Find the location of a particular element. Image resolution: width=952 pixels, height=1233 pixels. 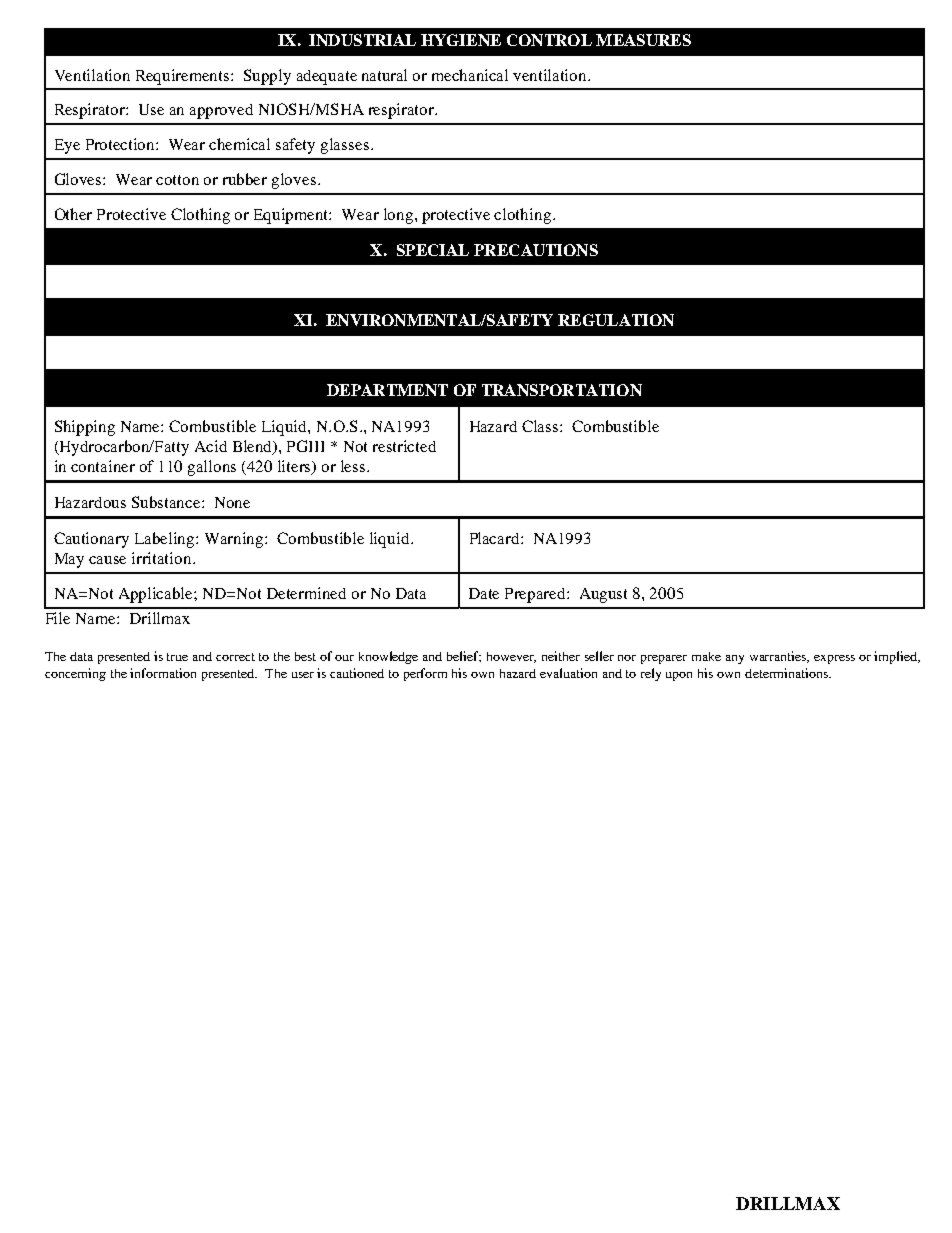

SPECIAL is located at coordinates (433, 250).
